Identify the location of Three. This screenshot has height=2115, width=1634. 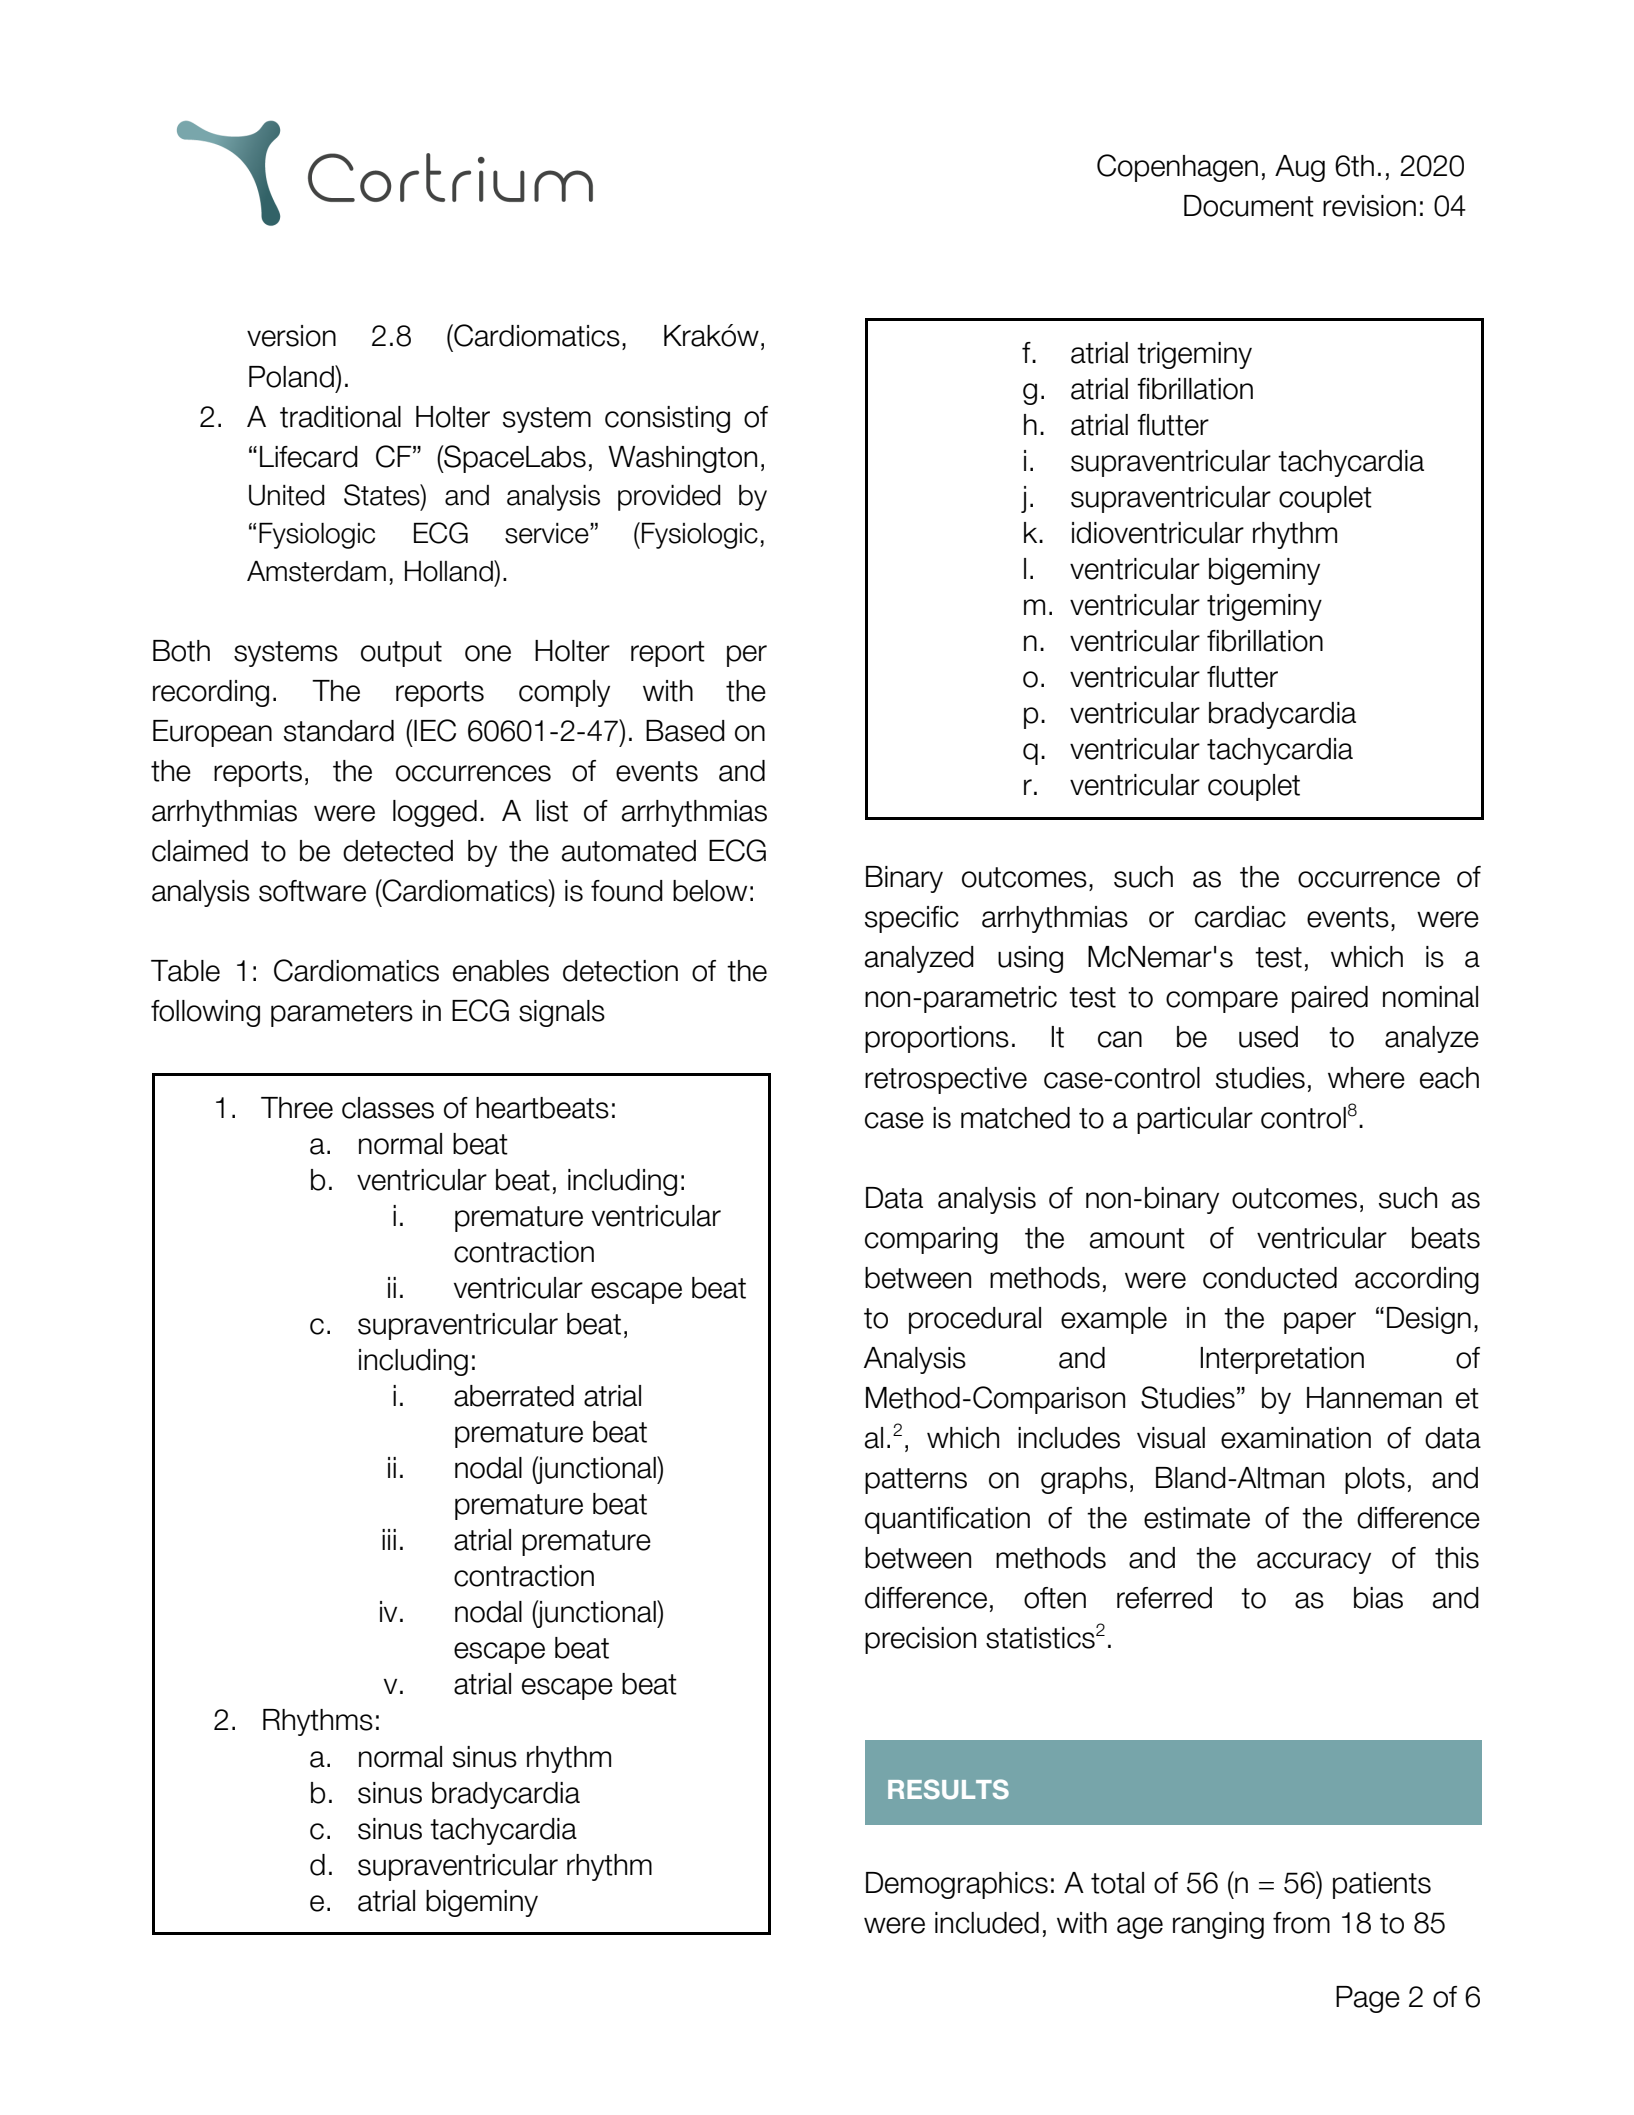
(297, 1108).
